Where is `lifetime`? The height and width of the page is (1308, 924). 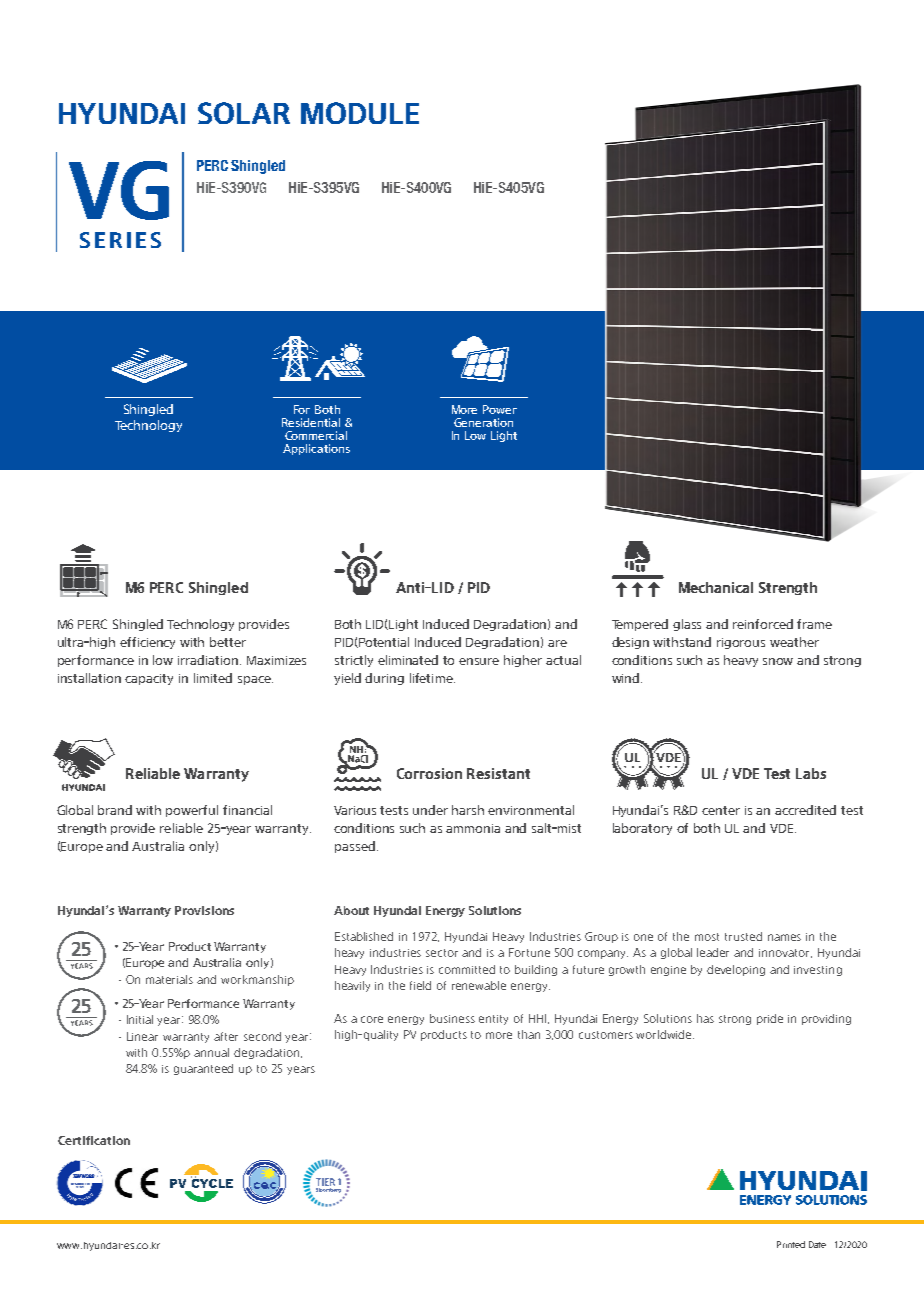
lifetime is located at coordinates (432, 678).
